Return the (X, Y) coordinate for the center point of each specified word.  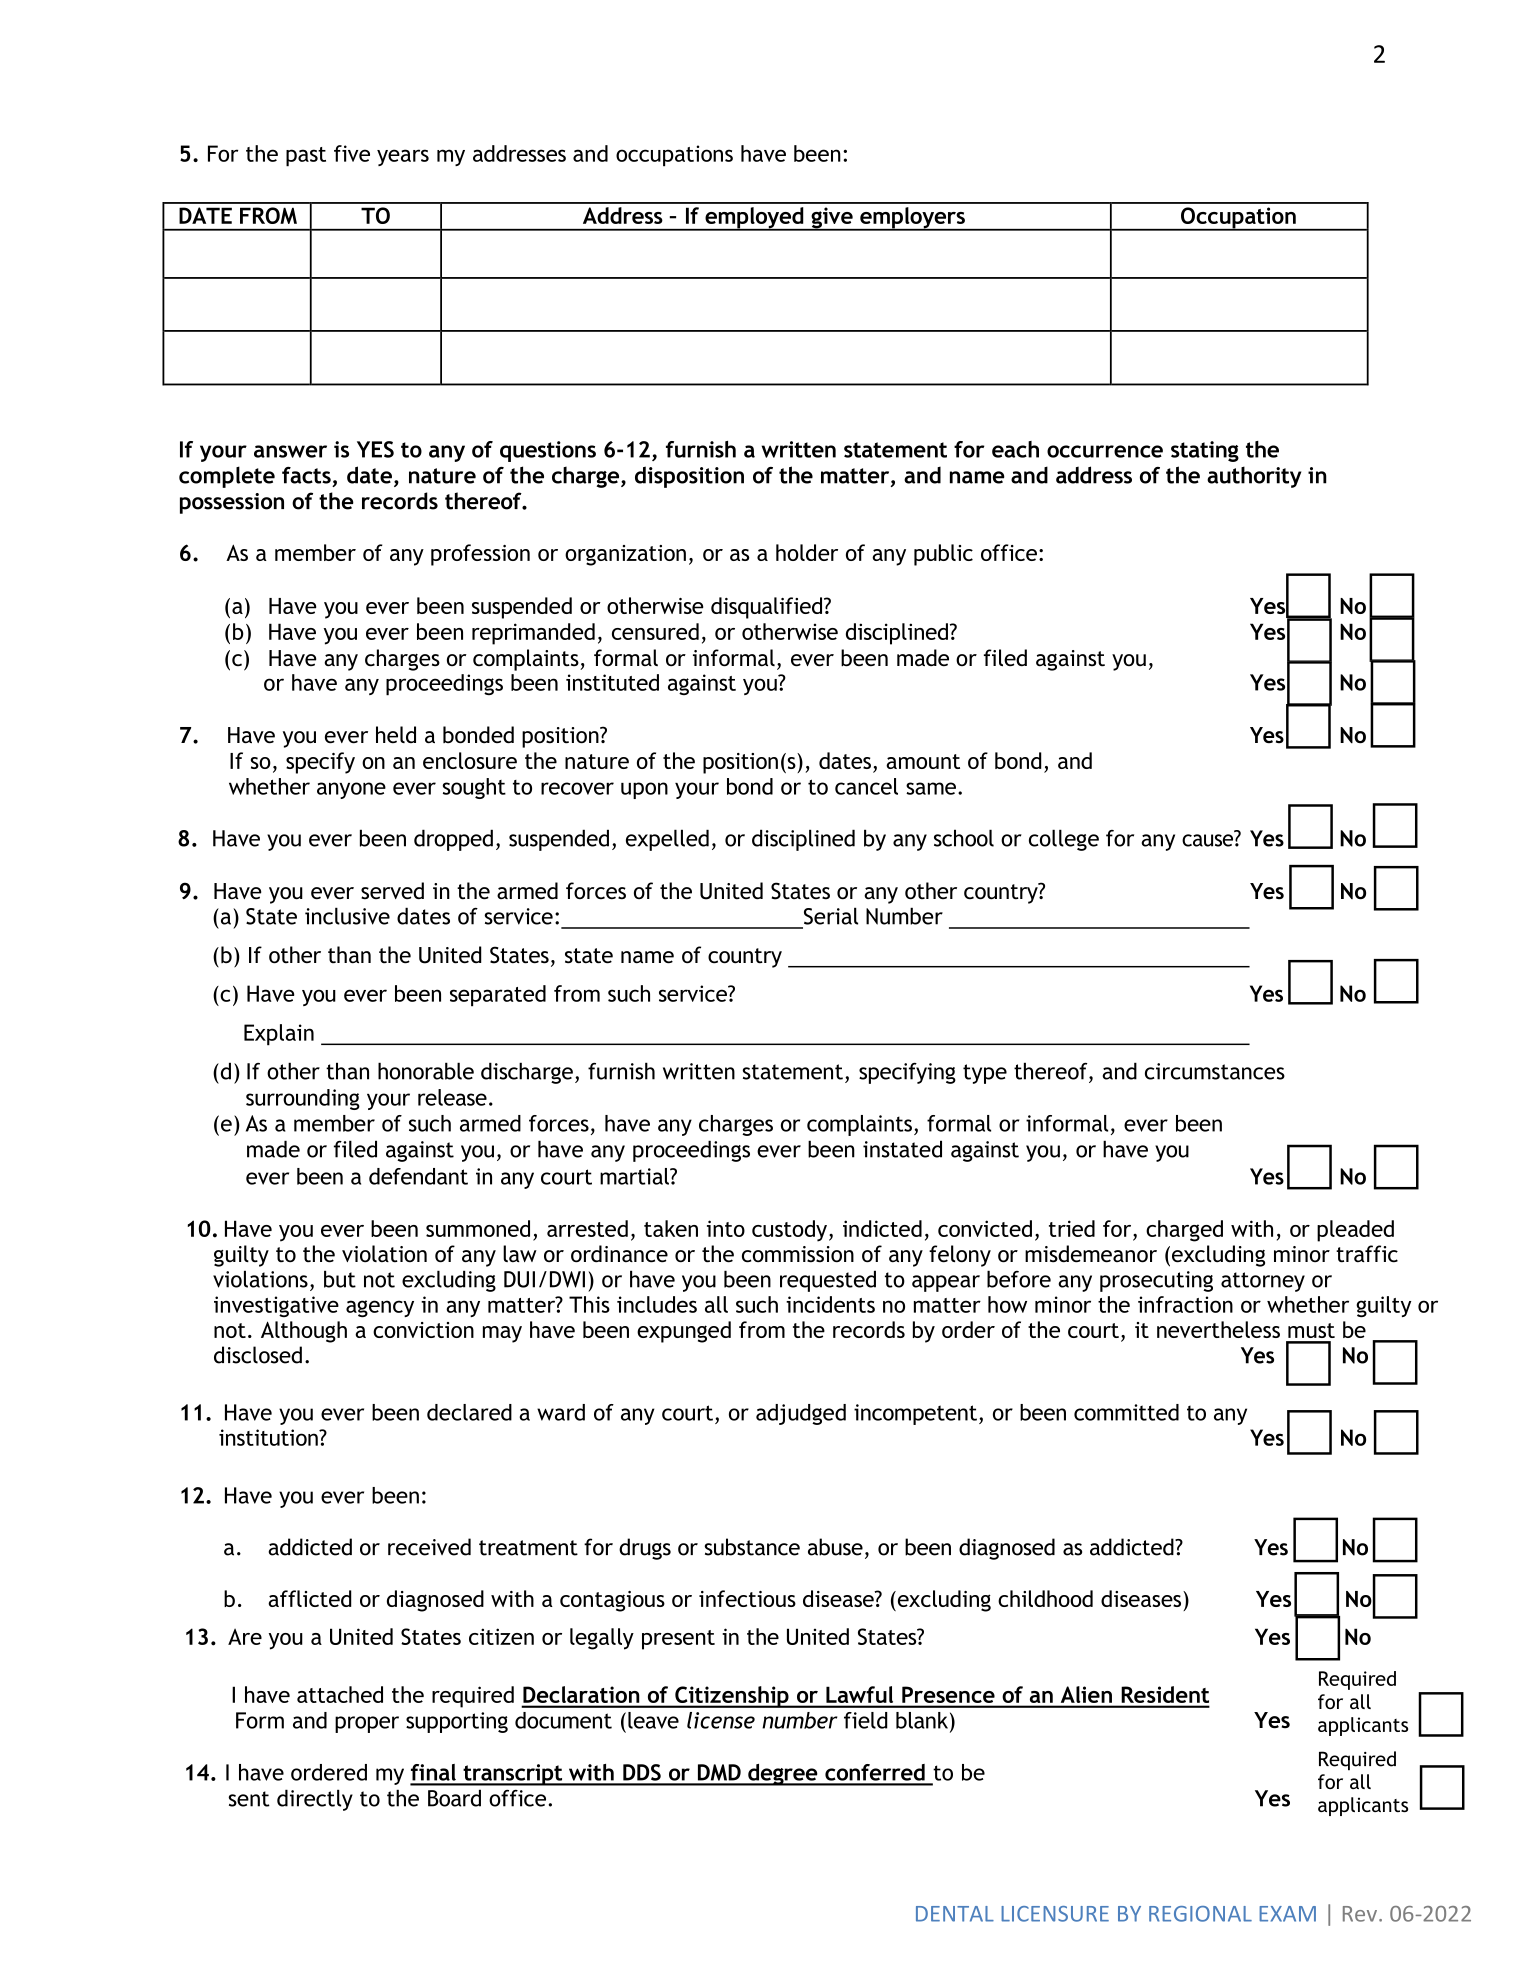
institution (269, 1437)
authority (1254, 477)
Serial (831, 916)
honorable (426, 1071)
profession (480, 555)
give (832, 219)
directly (315, 1800)
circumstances (1215, 1071)
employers (912, 219)
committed (1126, 1412)
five (352, 153)
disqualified (768, 608)
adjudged (801, 1414)
